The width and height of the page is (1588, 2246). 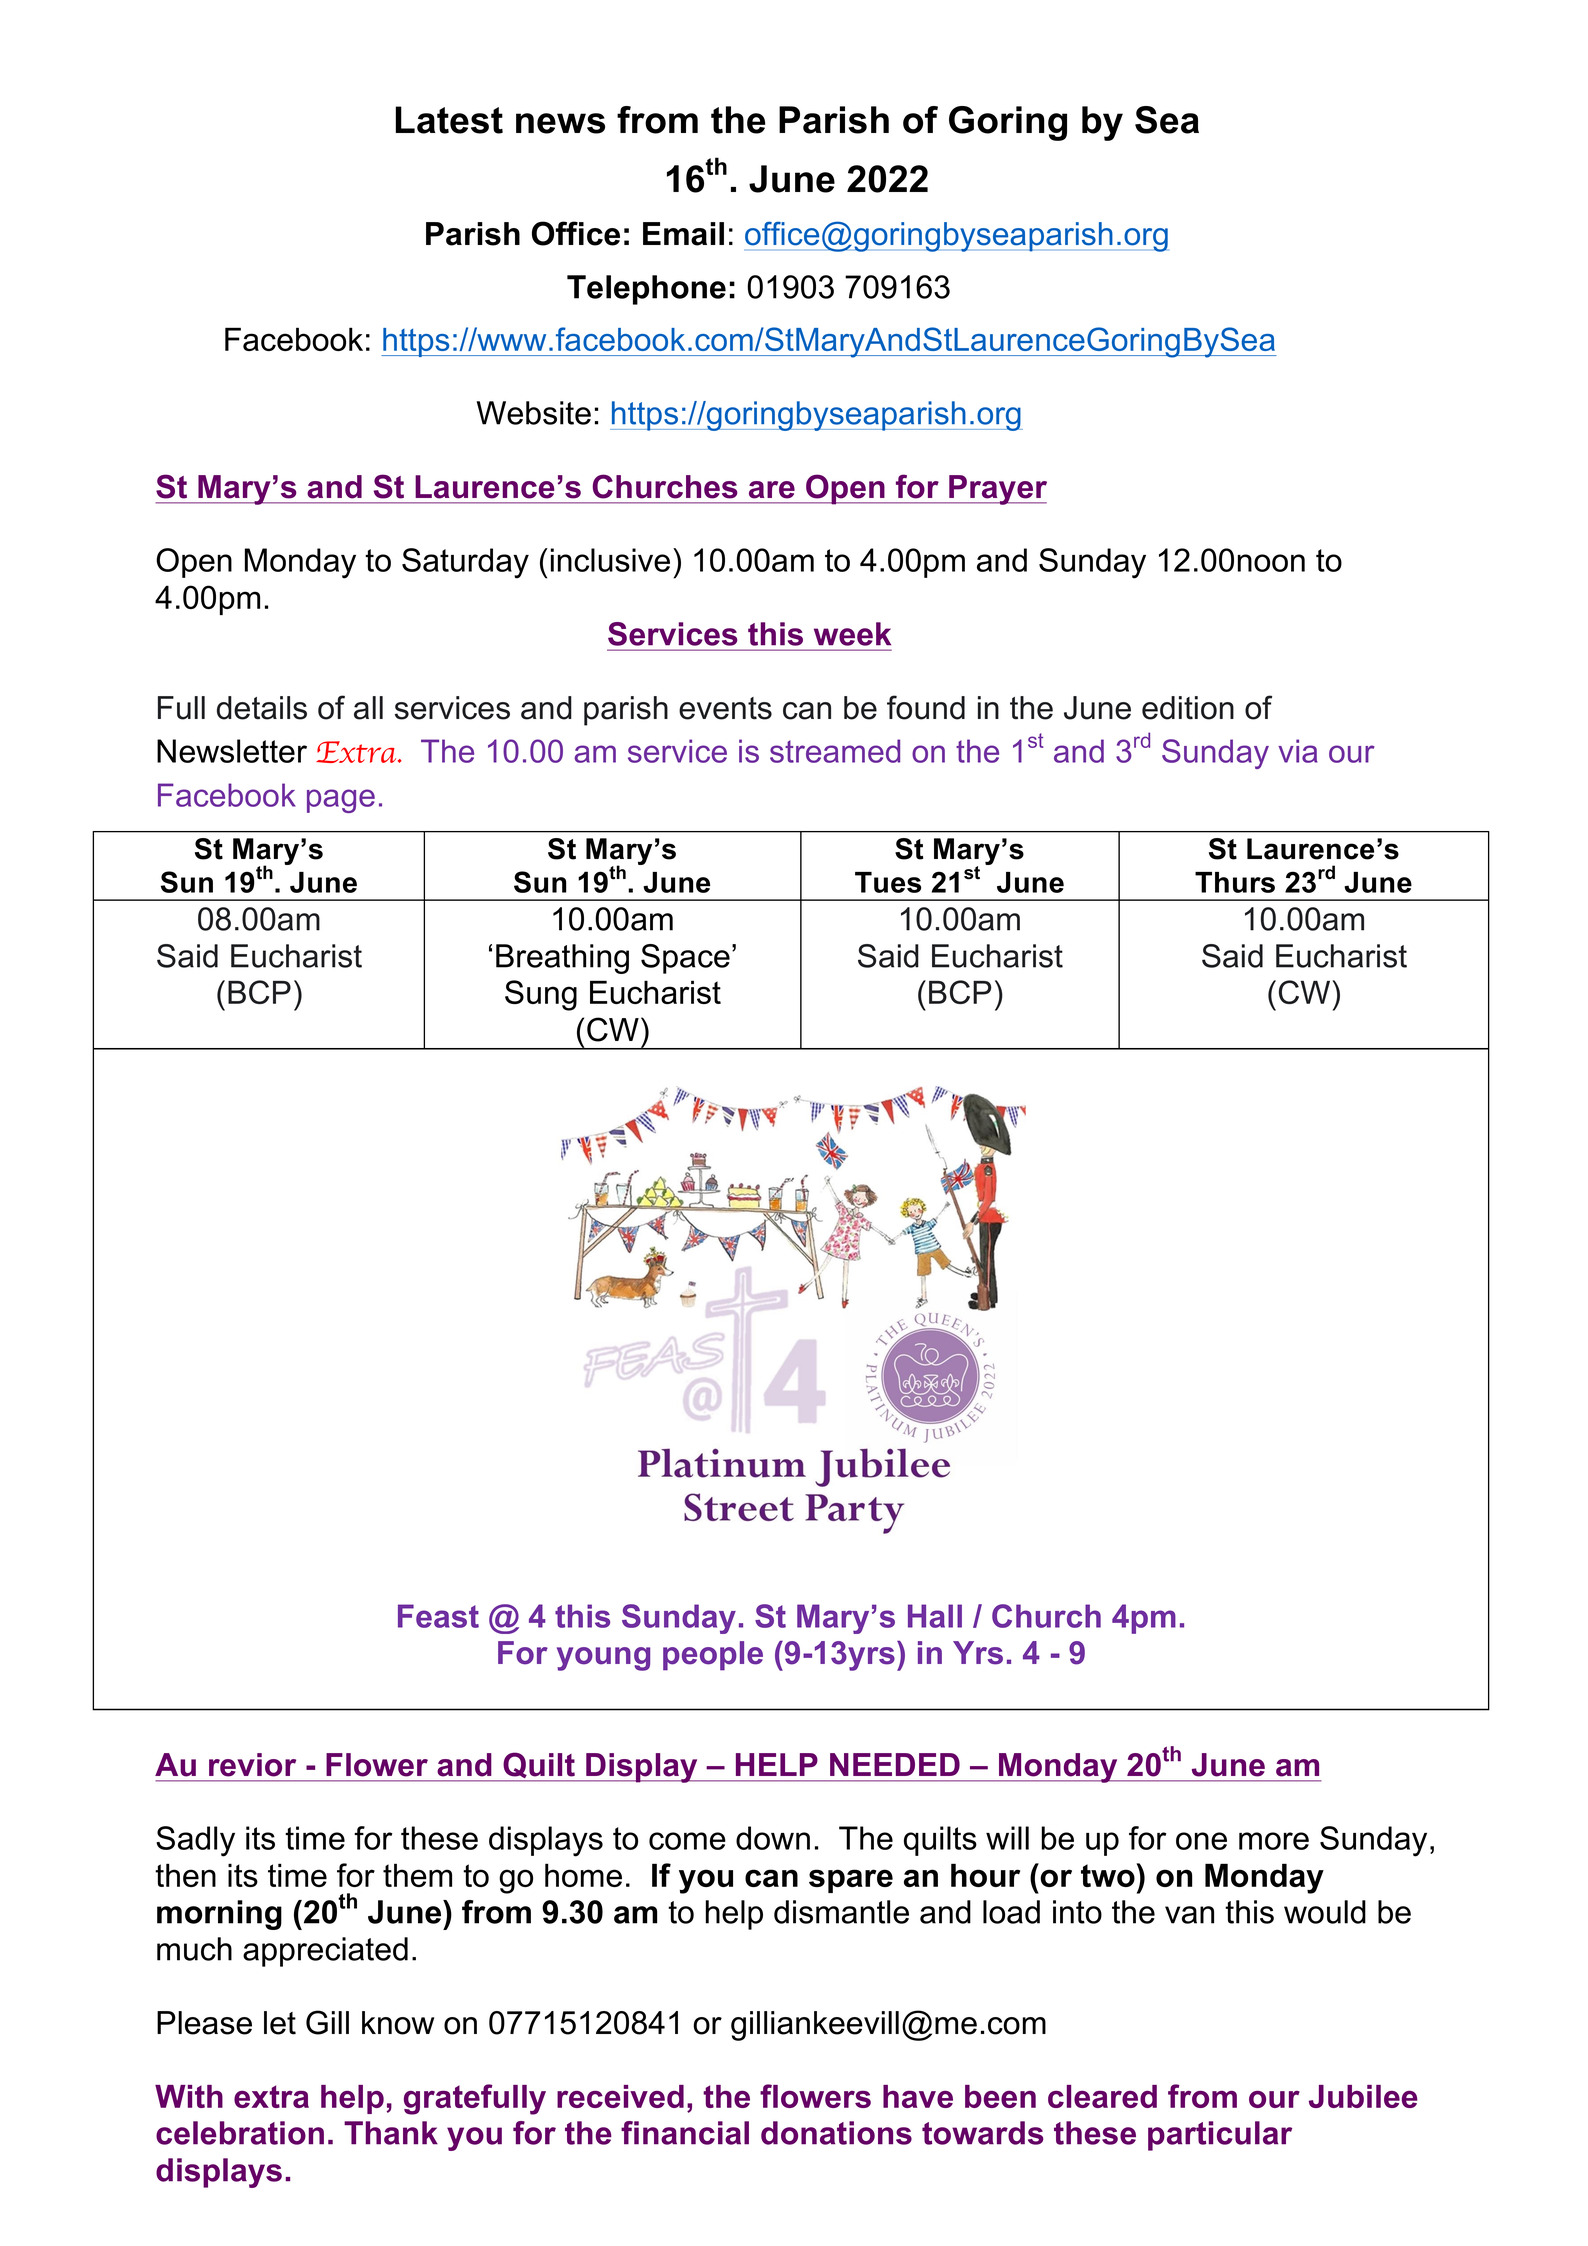 I want to click on Thank, so click(x=391, y=2133).
